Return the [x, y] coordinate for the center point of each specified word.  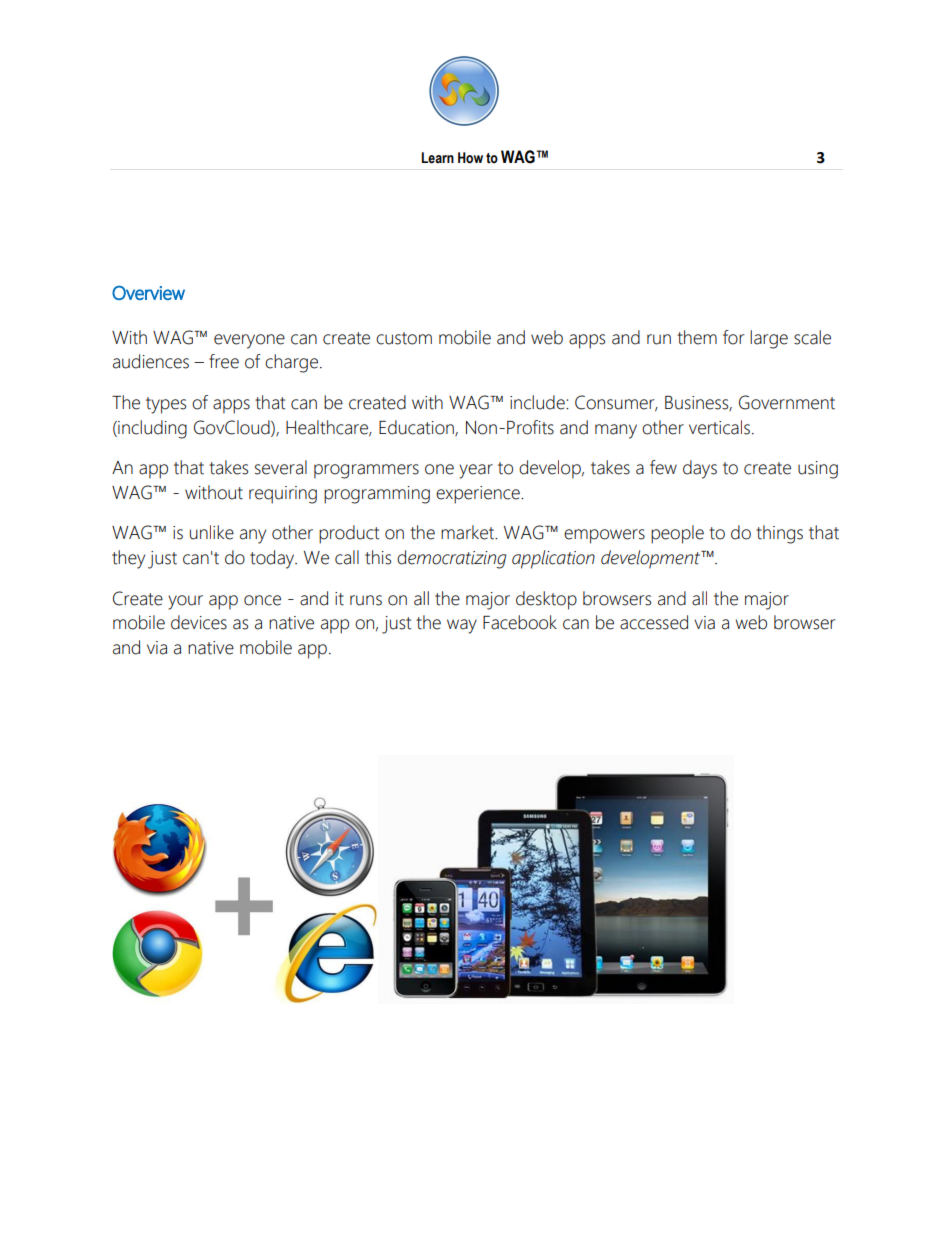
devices [199, 622]
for [733, 337]
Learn [437, 158]
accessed [654, 622]
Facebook [520, 622]
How [470, 158]
